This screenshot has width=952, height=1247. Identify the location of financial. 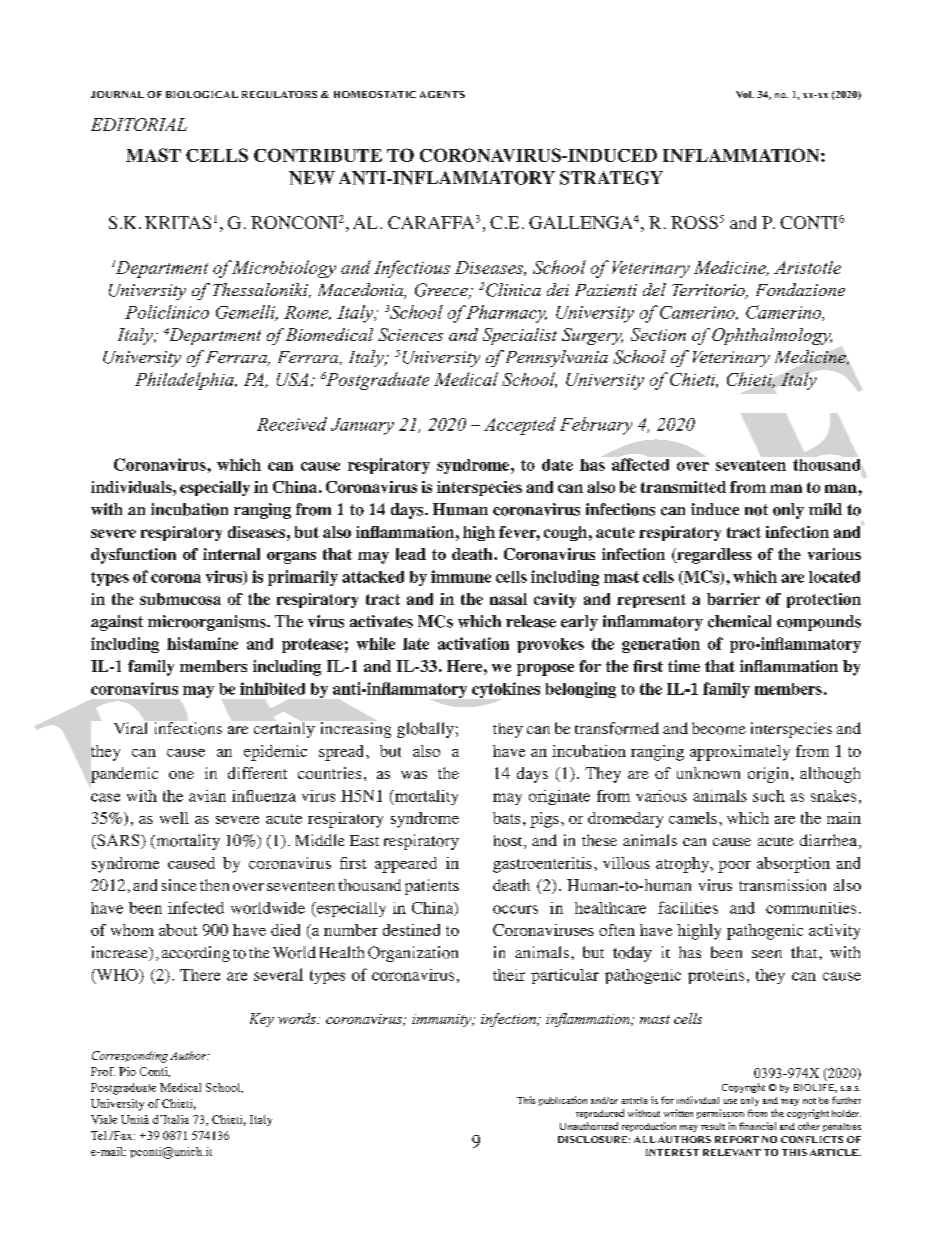
(757, 1126).
